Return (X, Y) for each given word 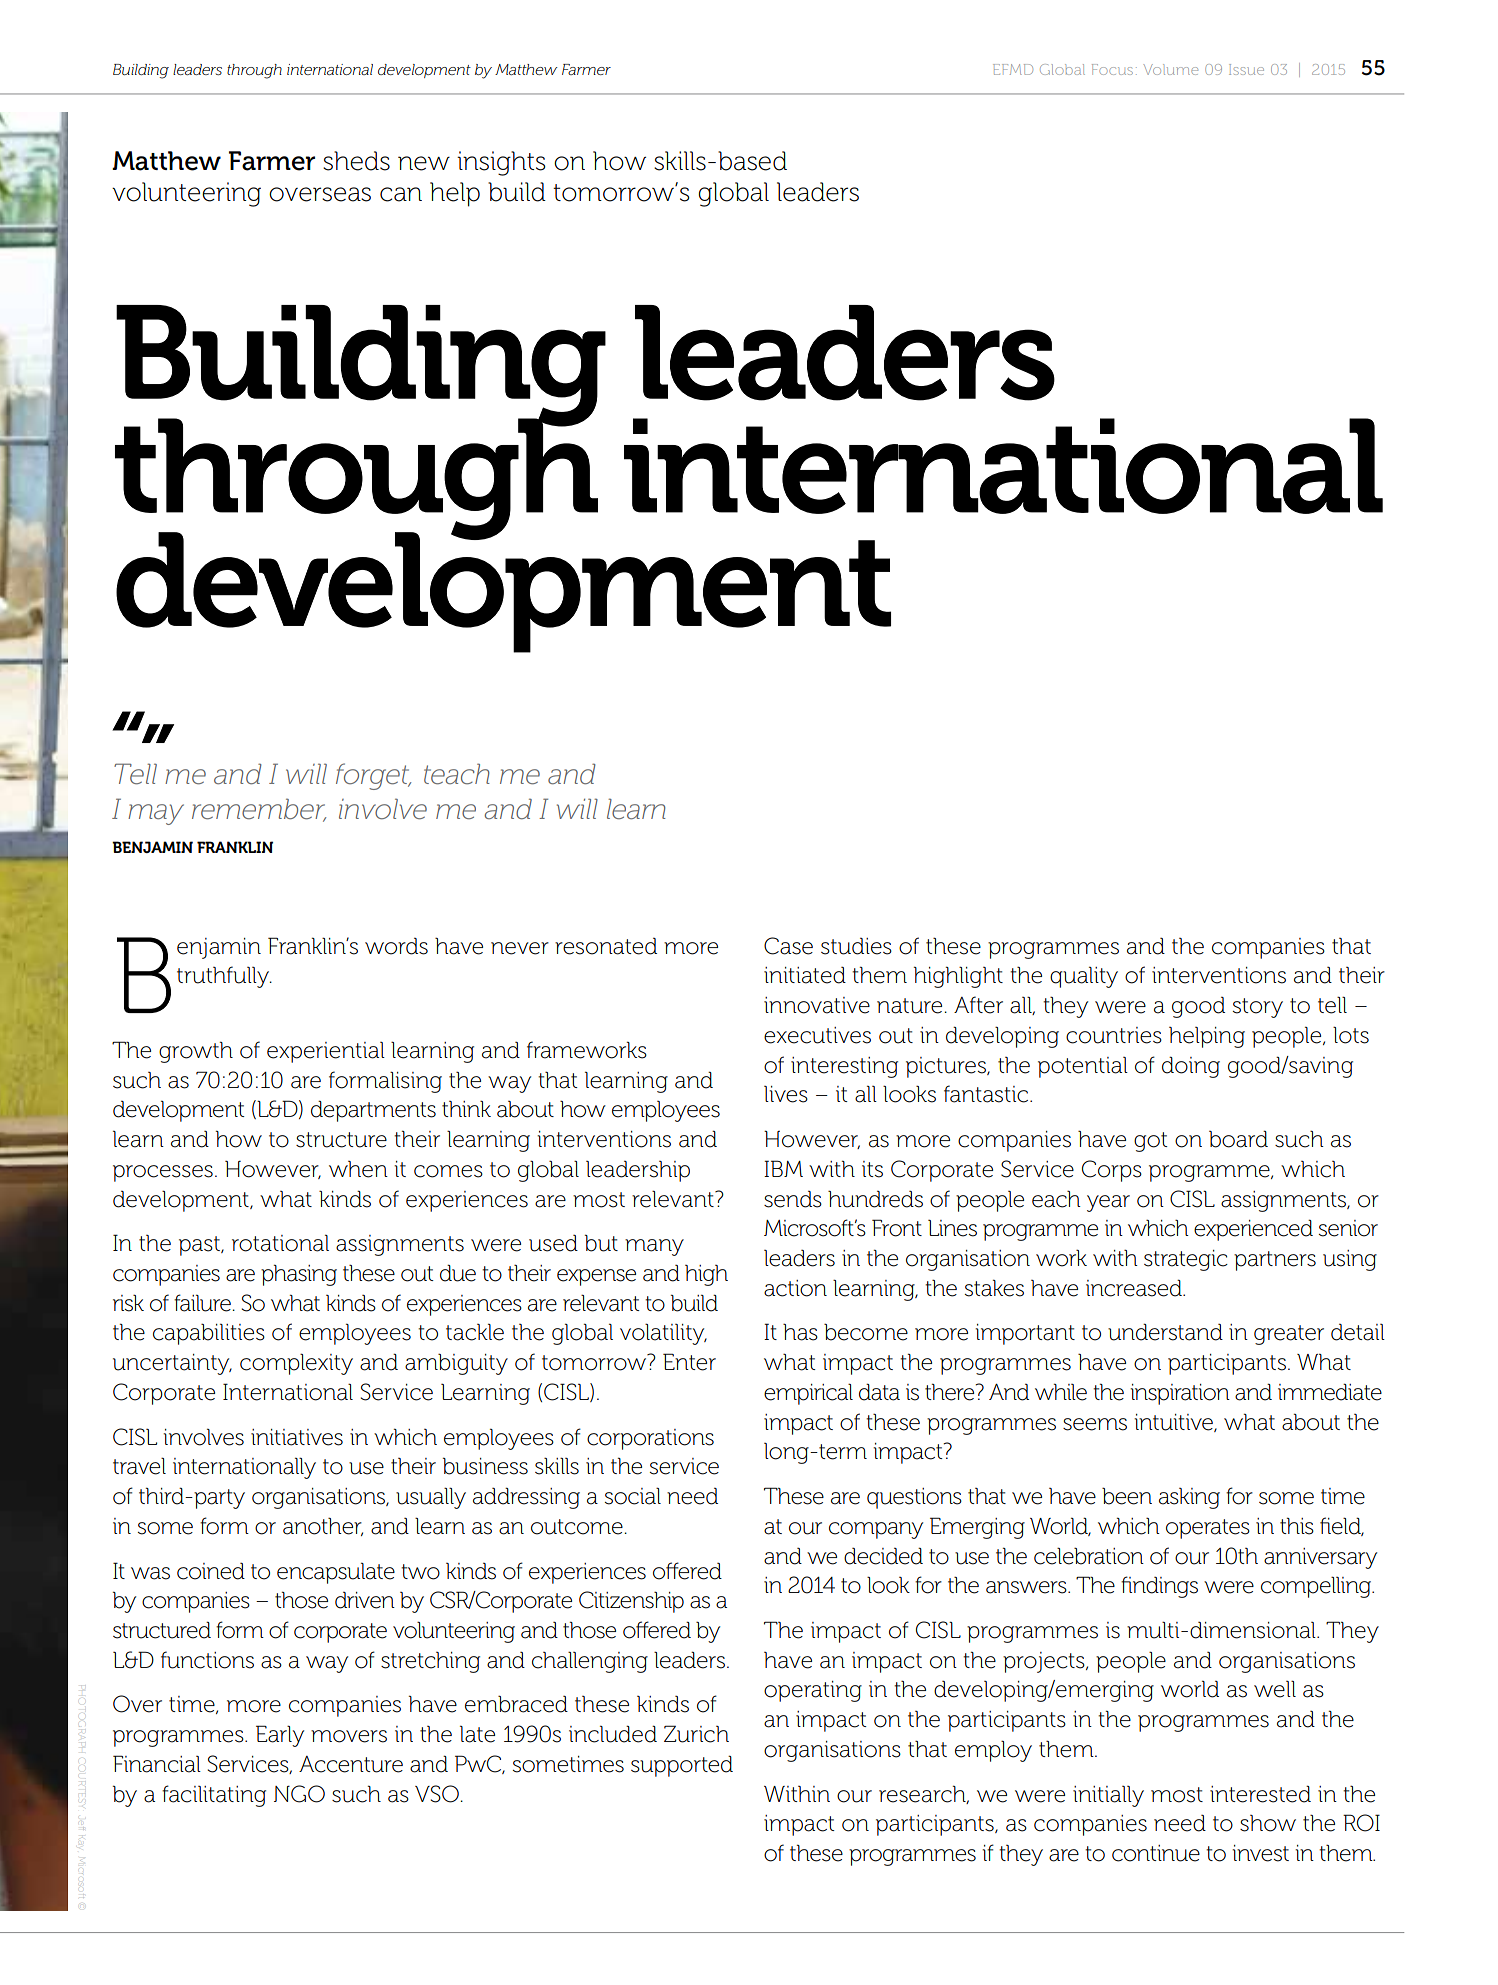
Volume (1170, 69)
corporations (650, 1439)
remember (259, 809)
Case (788, 946)
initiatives (297, 1437)
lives (786, 1094)
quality (1084, 977)
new (424, 163)
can (401, 194)
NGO (299, 1794)
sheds (356, 161)
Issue (1246, 69)
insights (501, 163)
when (358, 1169)
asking (1189, 1498)
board (1238, 1139)
